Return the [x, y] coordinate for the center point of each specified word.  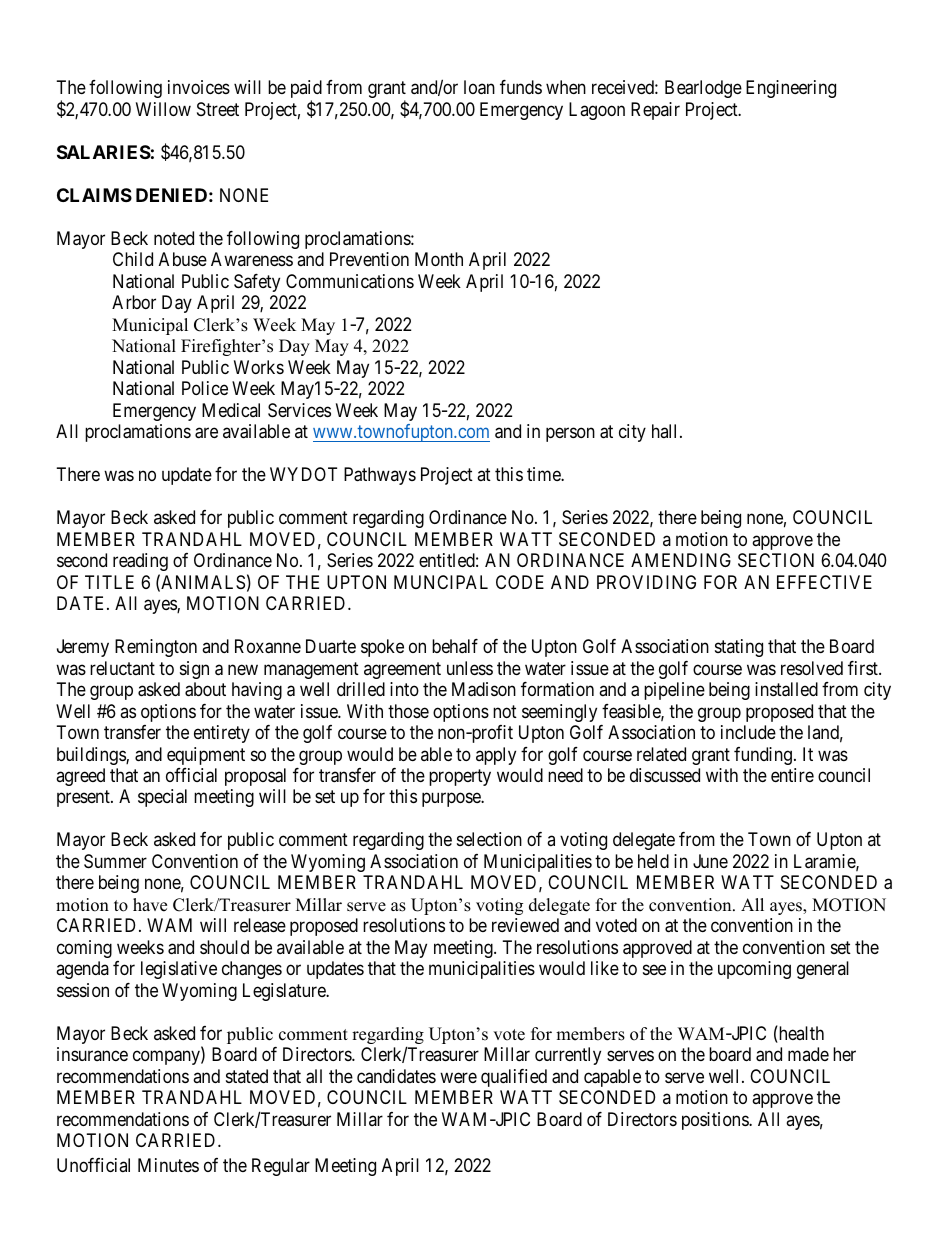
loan [479, 87]
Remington [156, 648]
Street [218, 109]
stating [739, 648]
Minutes [168, 1165]
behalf [455, 646]
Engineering [791, 89]
